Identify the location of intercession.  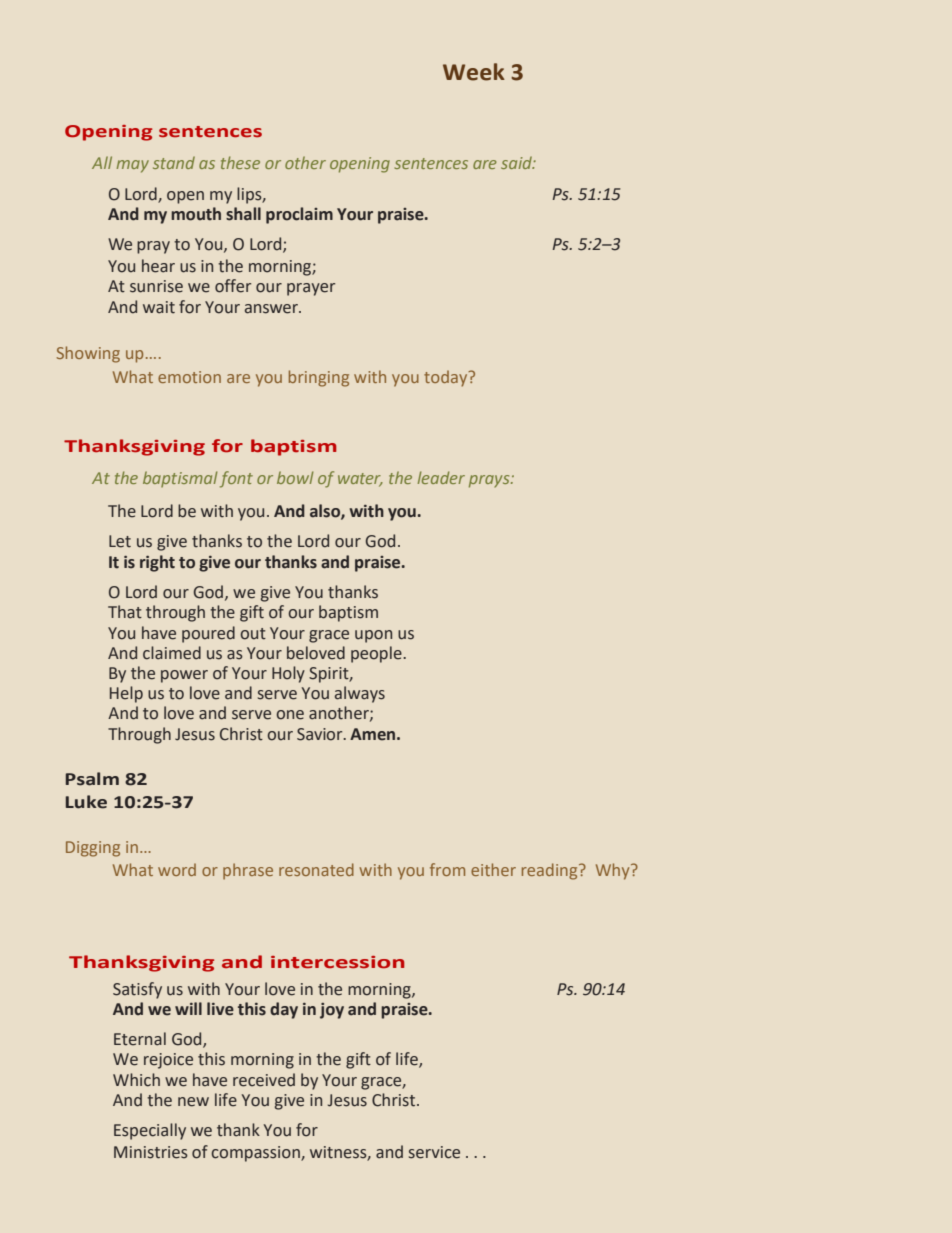
(337, 962).
